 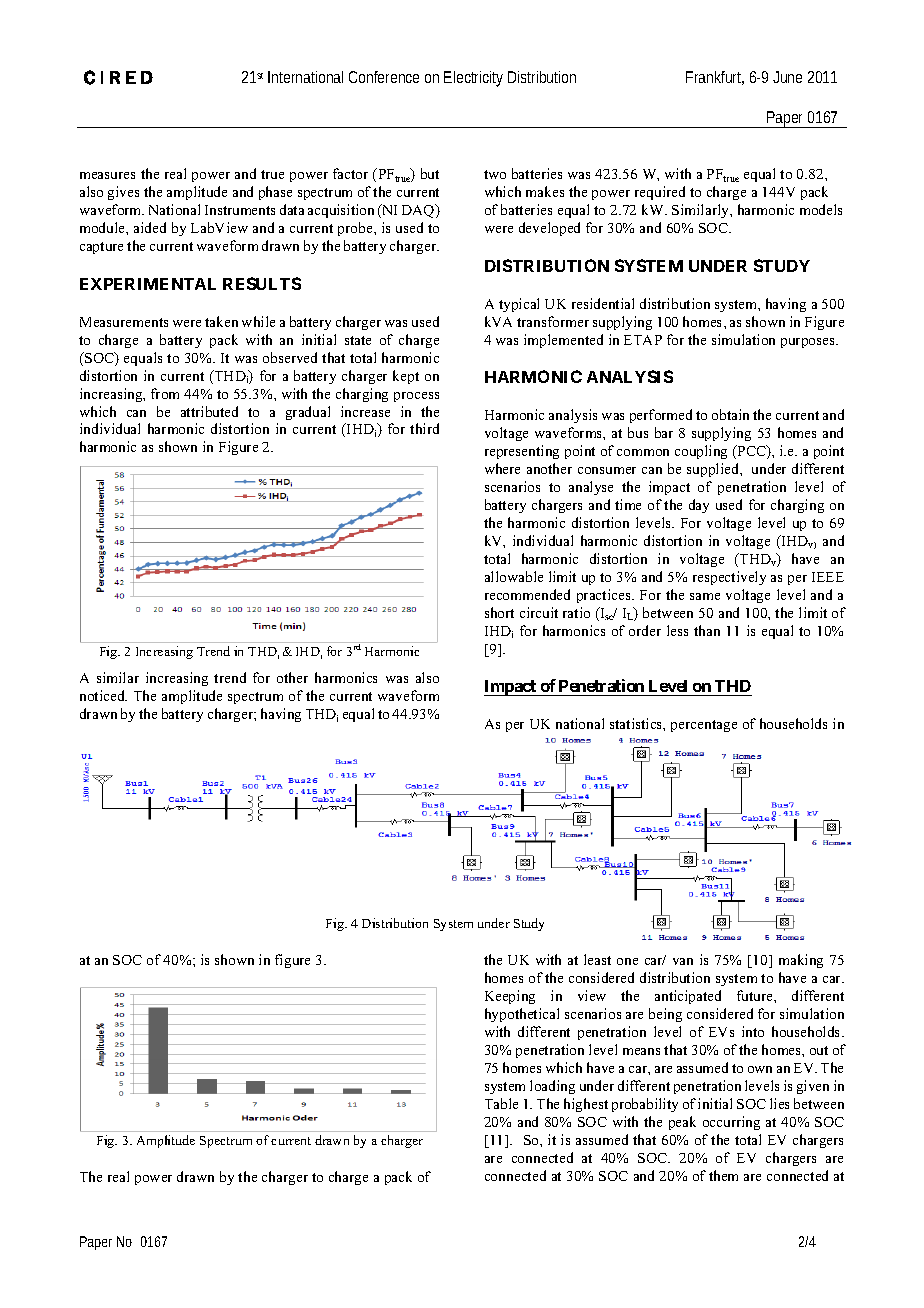 What do you see at coordinates (107, 175) in the document?
I see `measures` at bounding box center [107, 175].
